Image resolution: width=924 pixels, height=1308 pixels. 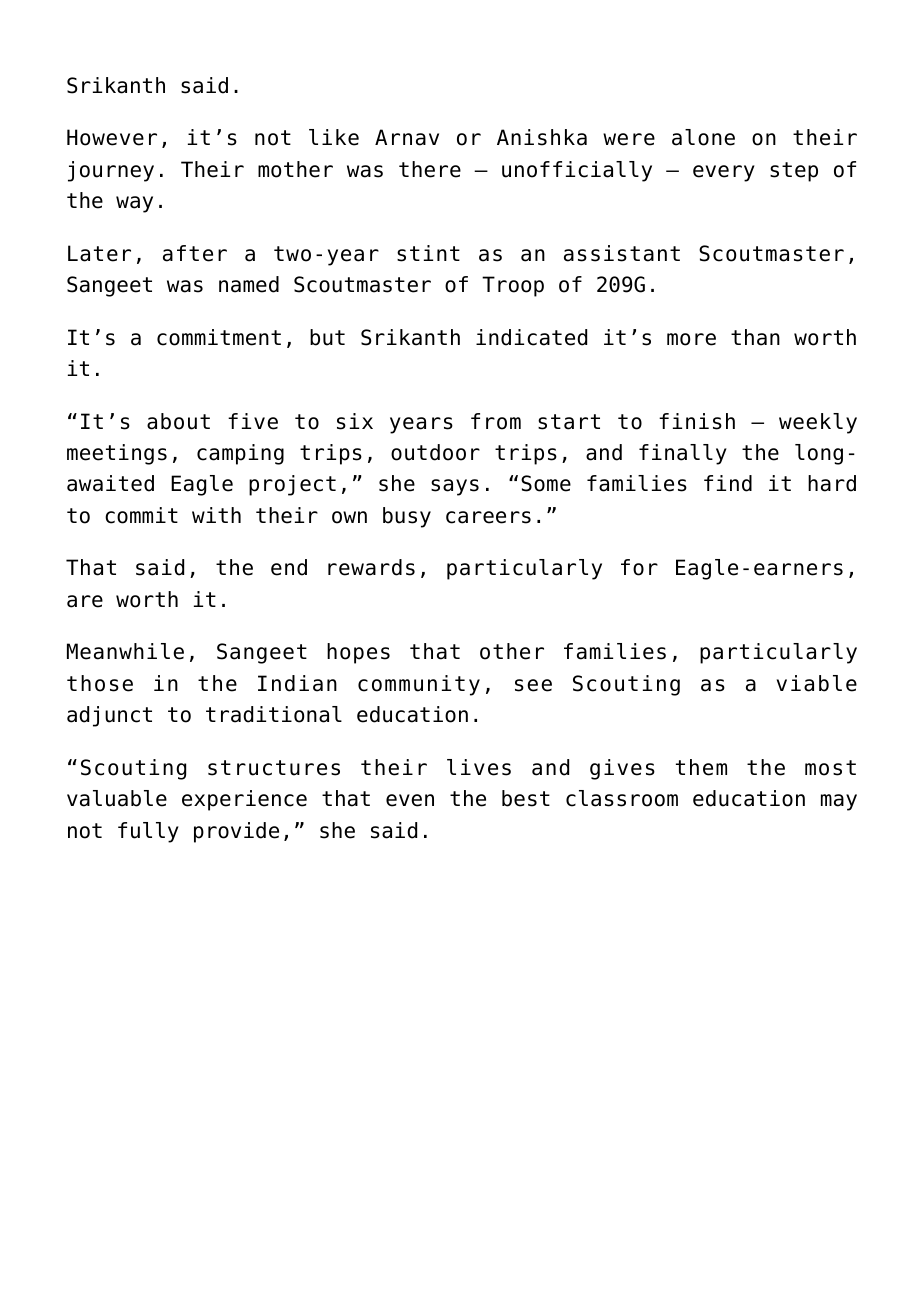 I want to click on Troop, so click(x=513, y=286).
